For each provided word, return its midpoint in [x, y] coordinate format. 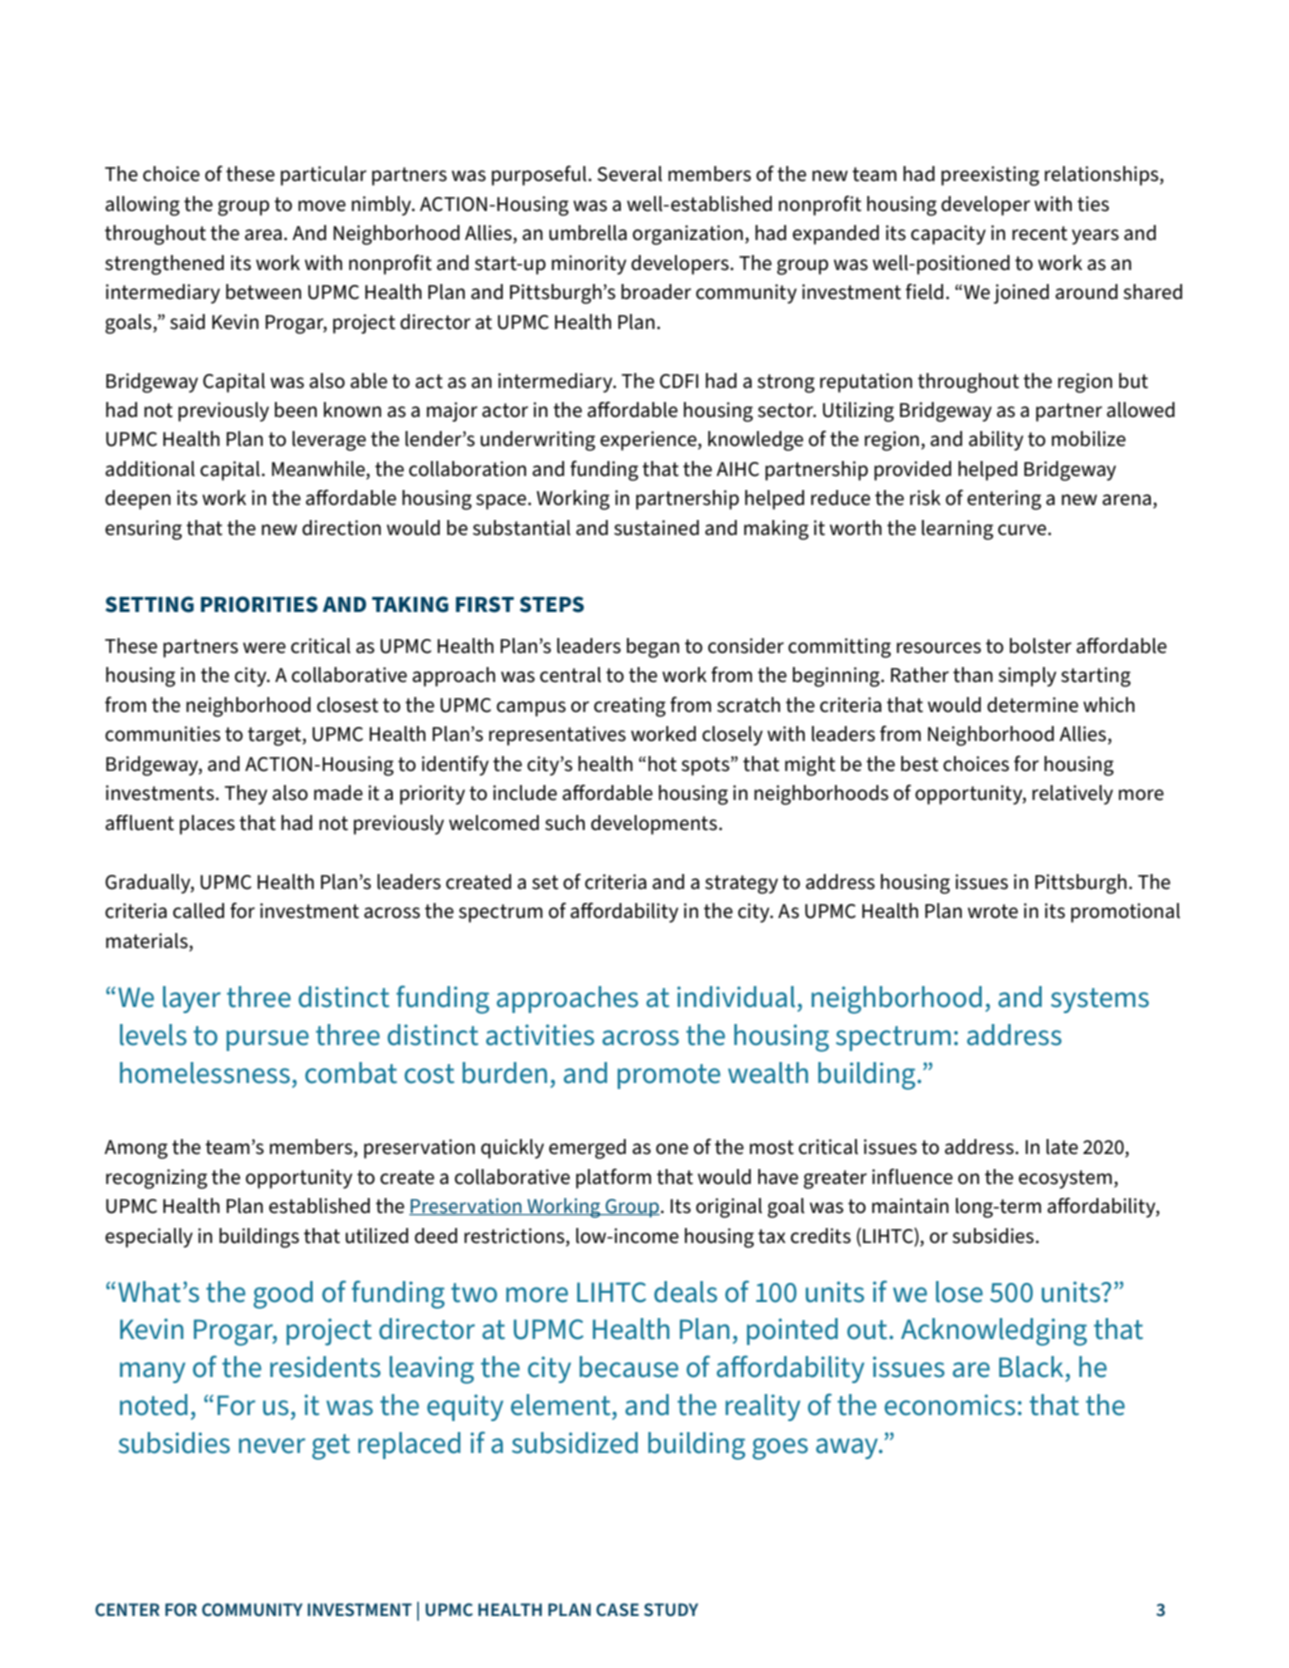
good [283, 1295]
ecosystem [1065, 1179]
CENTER [127, 1609]
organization [688, 235]
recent [1040, 233]
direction [341, 528]
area [263, 235]
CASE [617, 1609]
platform [613, 1178]
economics [949, 1405]
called [198, 911]
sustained [656, 528]
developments [655, 825]
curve [1023, 530]
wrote [993, 911]
